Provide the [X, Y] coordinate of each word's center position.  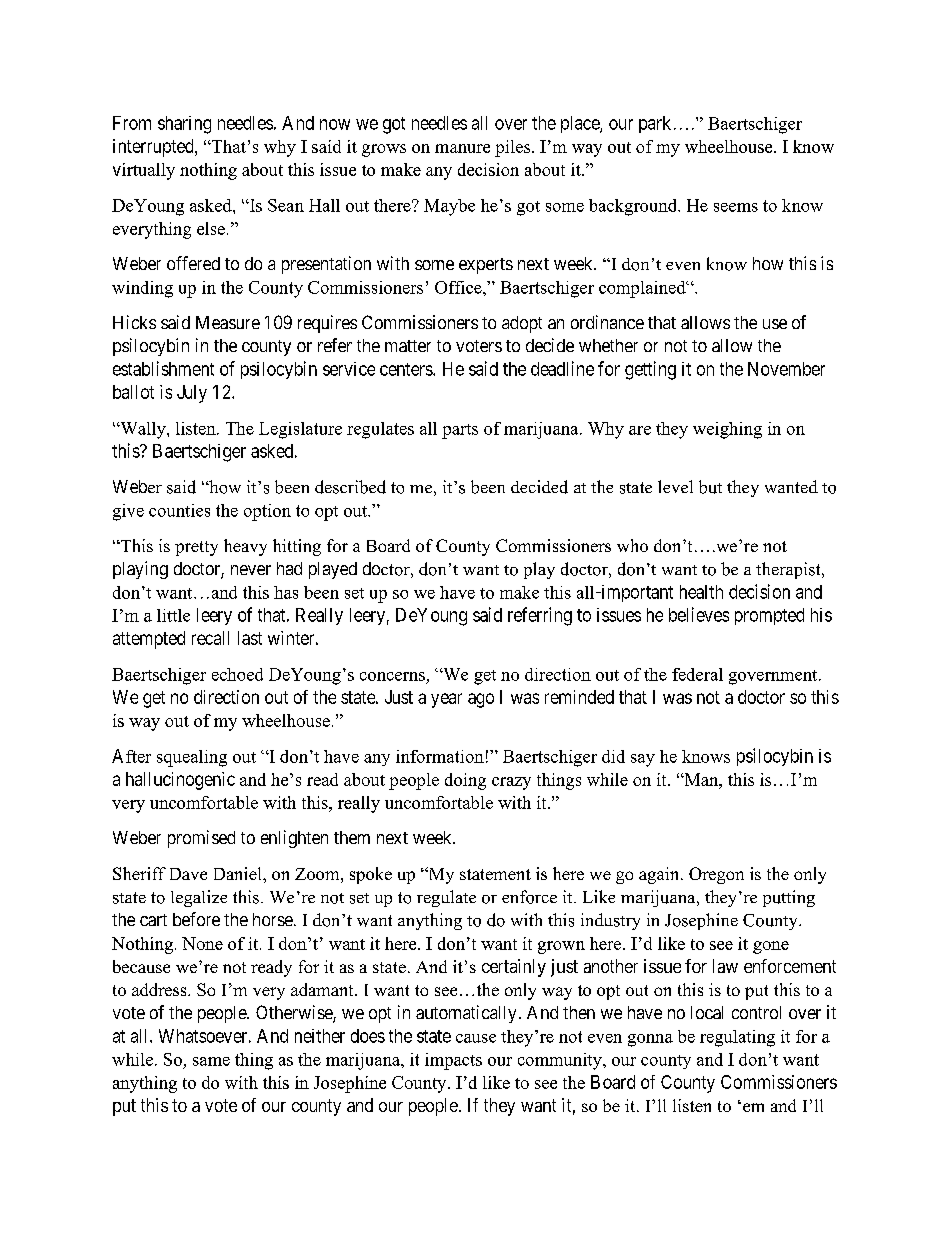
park [655, 124]
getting [650, 370]
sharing [184, 125]
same [211, 1061]
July [192, 394]
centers [407, 369]
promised [201, 839]
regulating [737, 1038]
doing [465, 781]
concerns [392, 676]
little [173, 615]
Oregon [716, 875]
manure [462, 148]
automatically [466, 1014]
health [701, 592]
